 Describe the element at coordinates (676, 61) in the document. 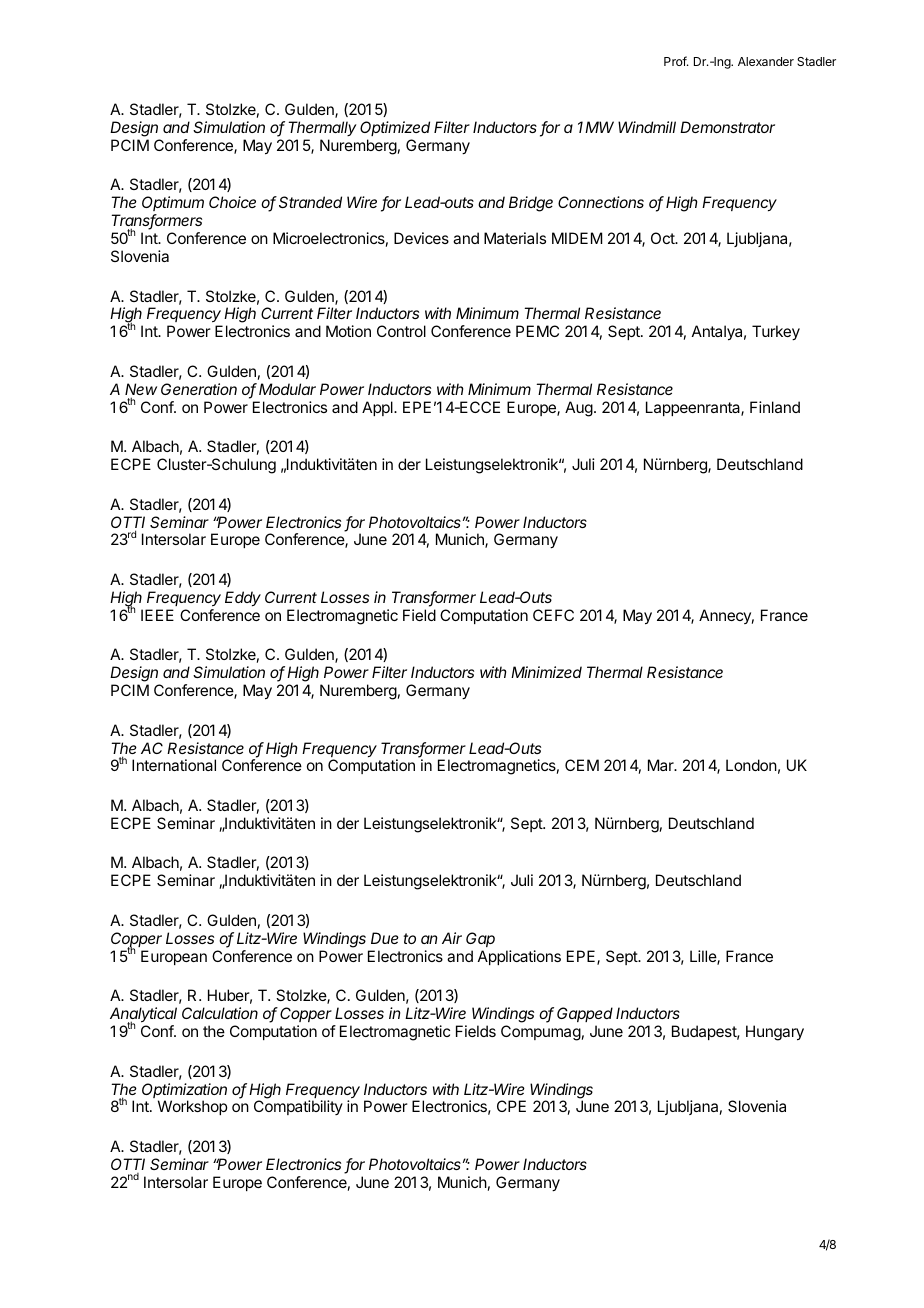

I see `Prof` at that location.
